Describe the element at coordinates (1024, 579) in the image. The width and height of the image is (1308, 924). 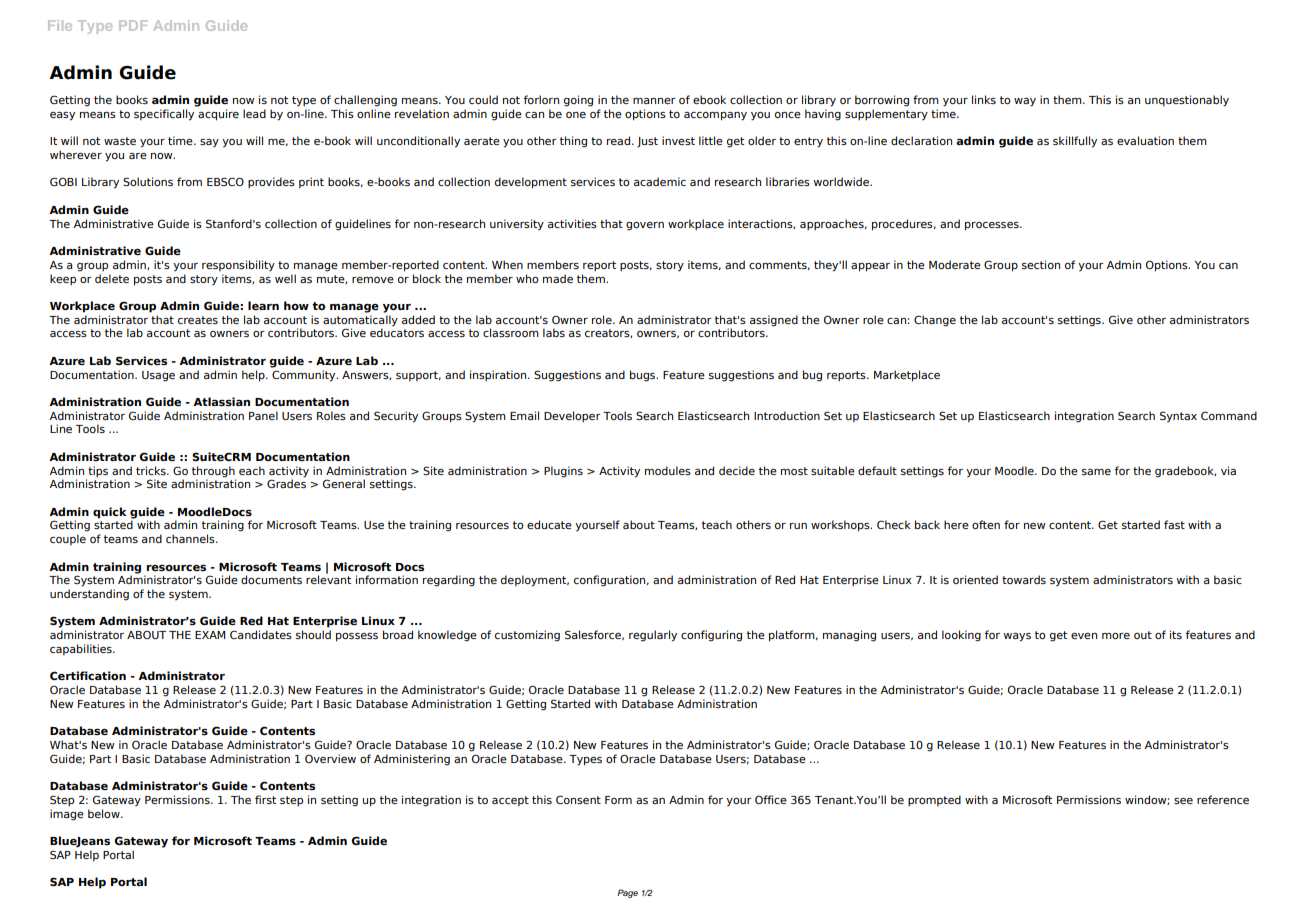
I see `towards` at that location.
